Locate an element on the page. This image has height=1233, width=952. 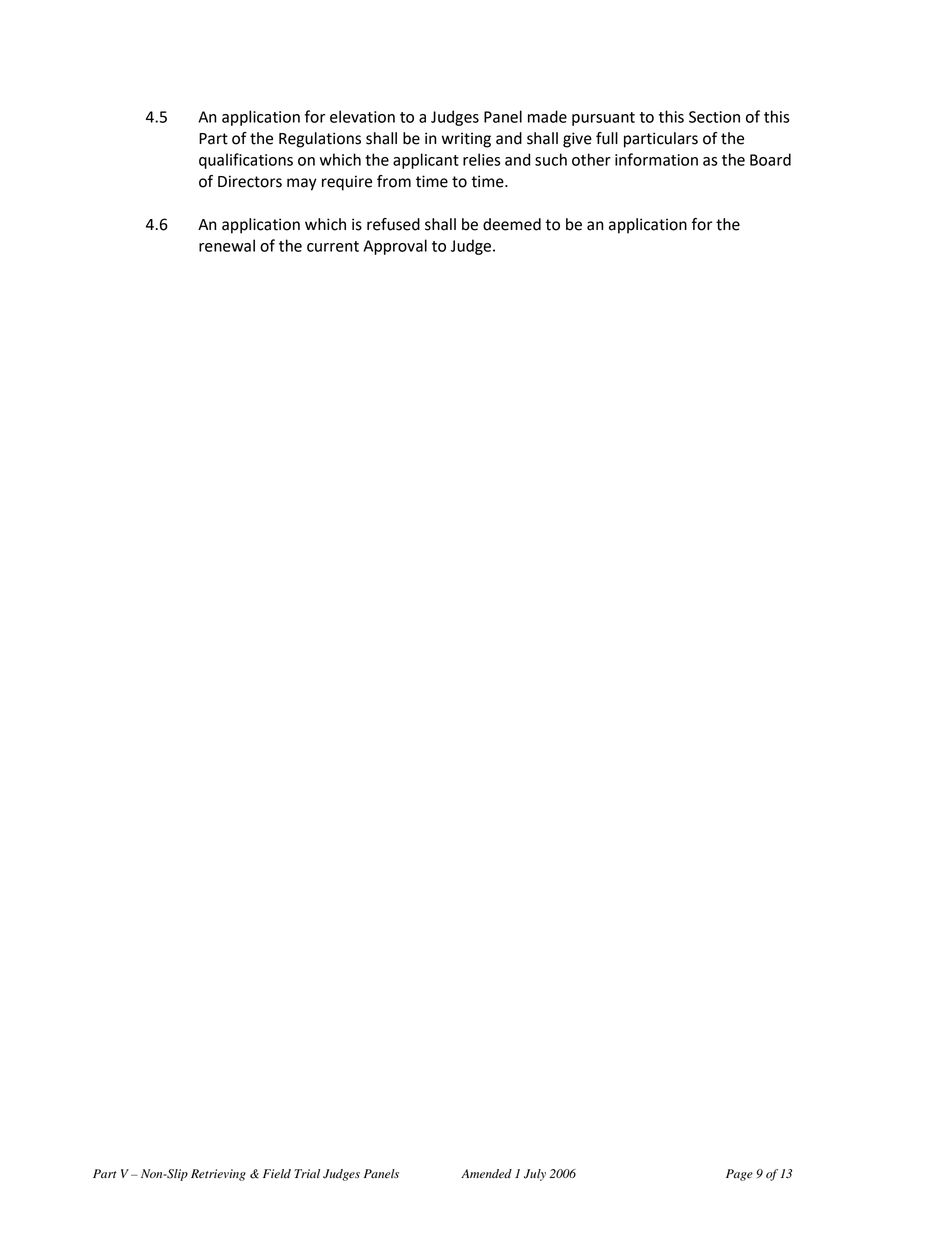
Trial is located at coordinates (307, 1174).
